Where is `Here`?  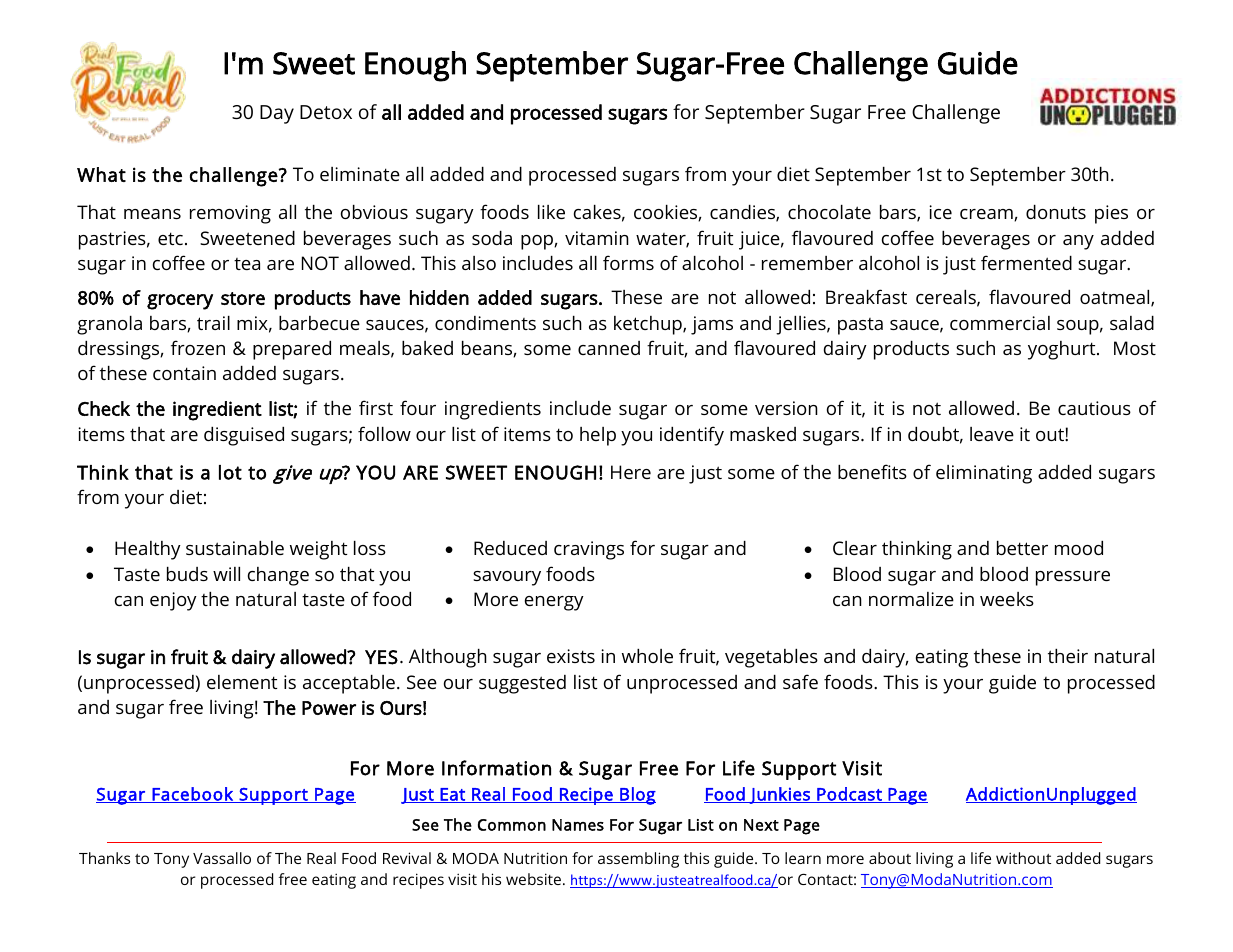
Here is located at coordinates (631, 472).
